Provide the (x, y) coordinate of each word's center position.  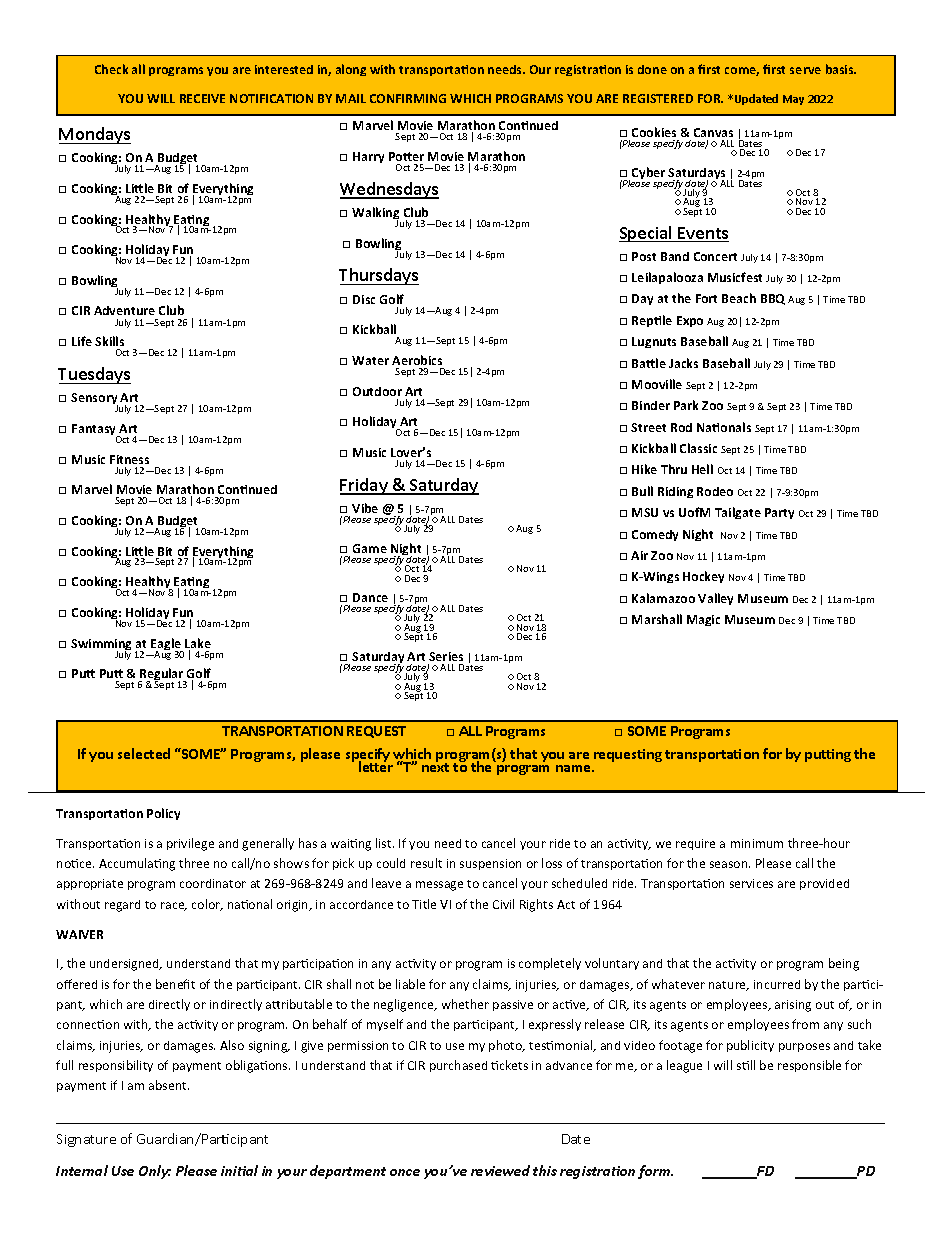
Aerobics (417, 360)
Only (155, 1172)
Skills (109, 341)
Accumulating (137, 864)
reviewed (500, 1170)
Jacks (683, 363)
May (793, 100)
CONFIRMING (408, 98)
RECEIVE (202, 98)
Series (446, 656)
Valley (715, 599)
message (439, 886)
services (751, 883)
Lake (198, 644)
